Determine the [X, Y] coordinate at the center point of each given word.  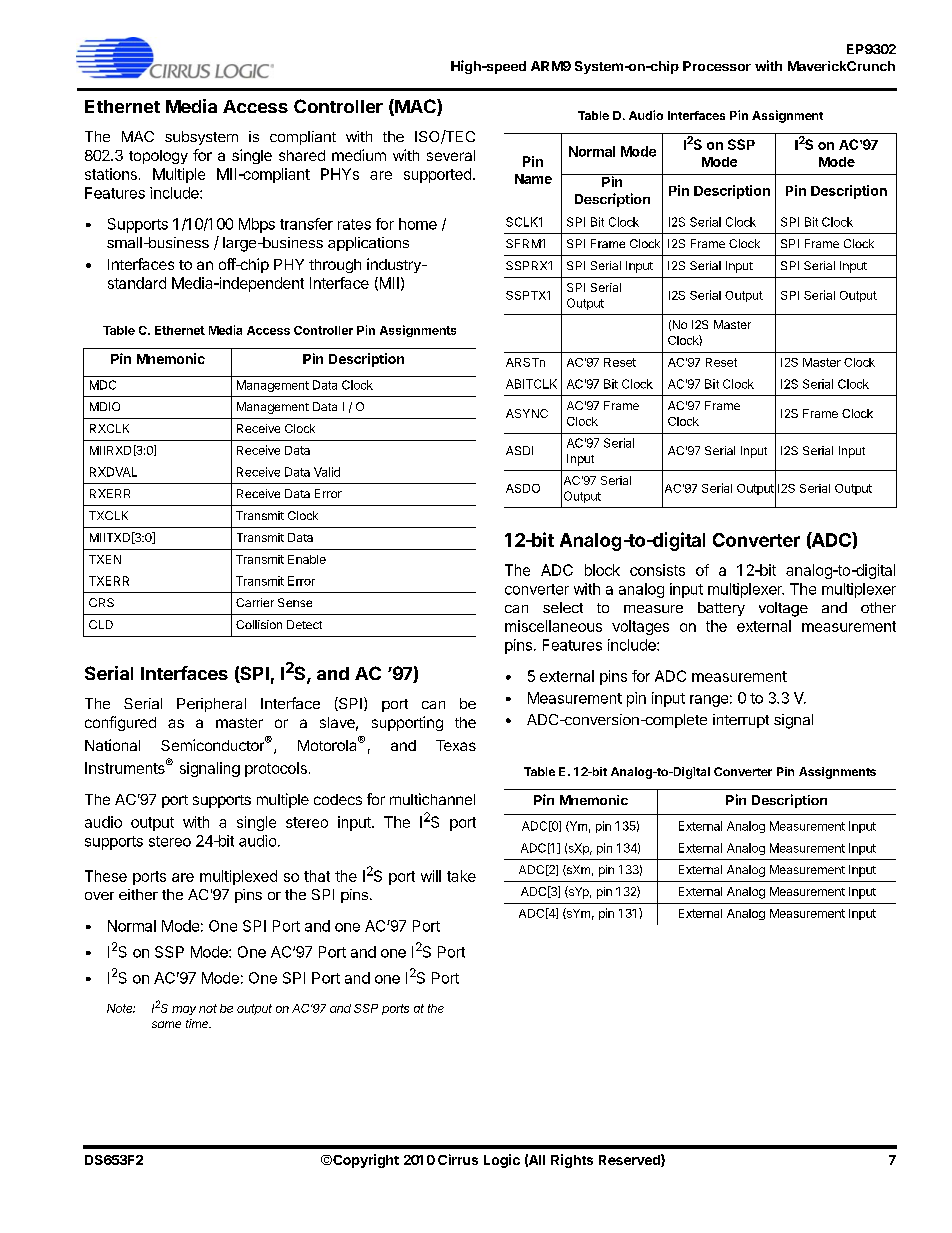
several [451, 155]
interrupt [741, 721]
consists [657, 570]
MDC [103, 385]
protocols [276, 769]
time [198, 1023]
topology [158, 157]
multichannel [432, 799]
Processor [717, 66]
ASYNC [527, 413]
